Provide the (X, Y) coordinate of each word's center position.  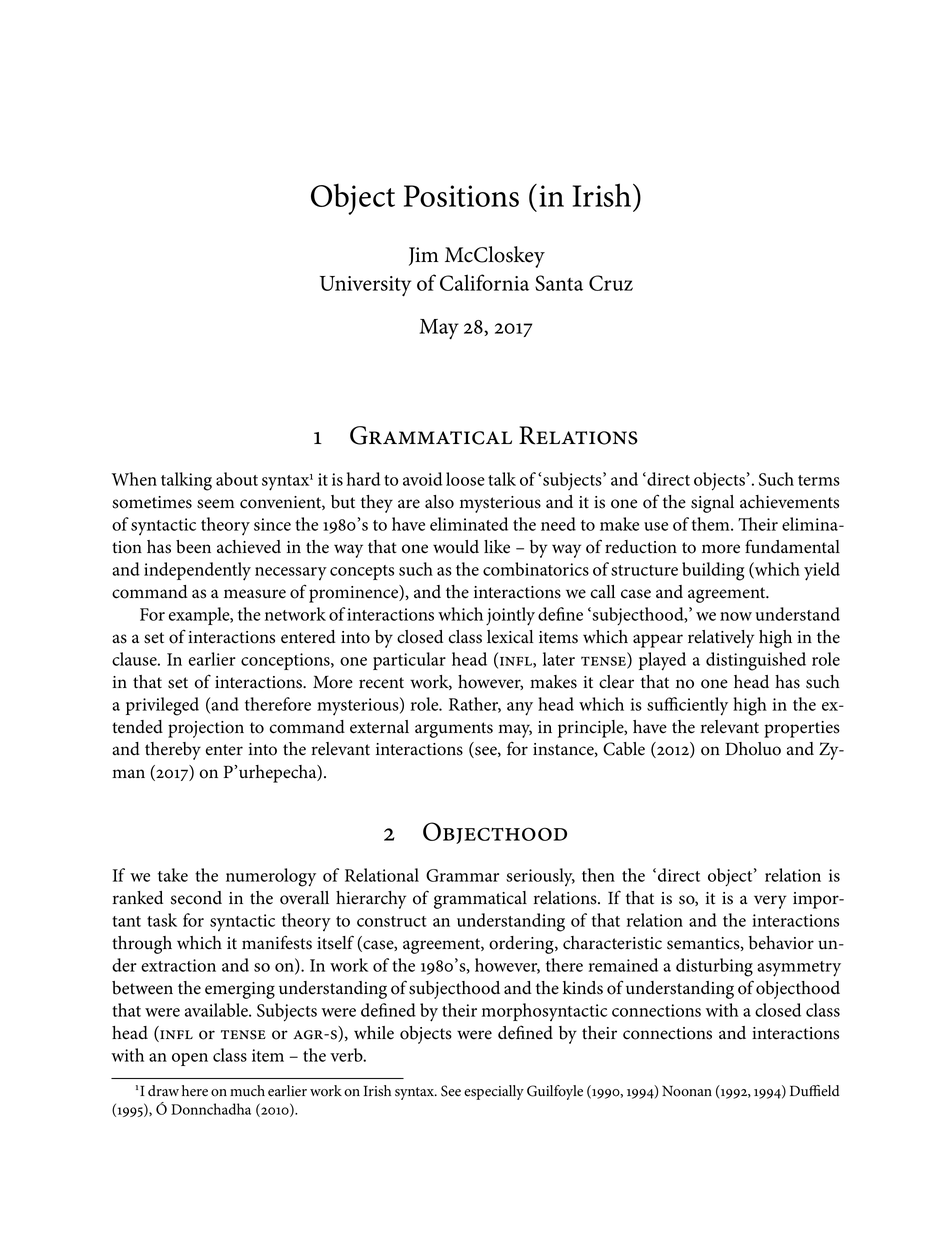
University (365, 286)
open (190, 1059)
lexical (510, 637)
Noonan (687, 1091)
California (484, 282)
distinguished (756, 661)
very (770, 902)
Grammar (462, 875)
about (237, 479)
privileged (162, 706)
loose (465, 479)
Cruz (611, 283)
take (173, 875)
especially (494, 1092)
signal (712, 504)
